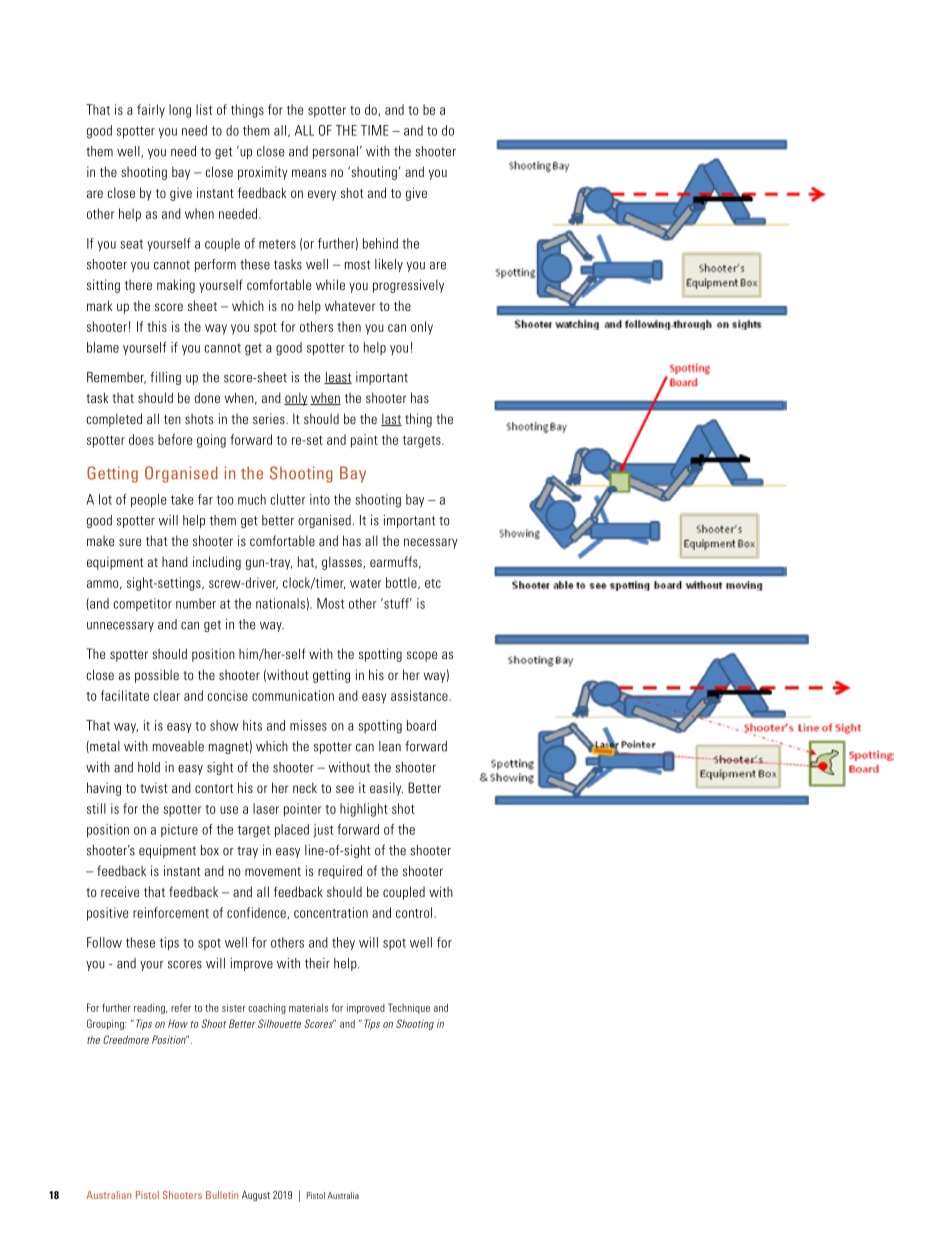 This screenshot has height=1247, width=952. What do you see at coordinates (335, 152) in the screenshot?
I see `personal` at bounding box center [335, 152].
